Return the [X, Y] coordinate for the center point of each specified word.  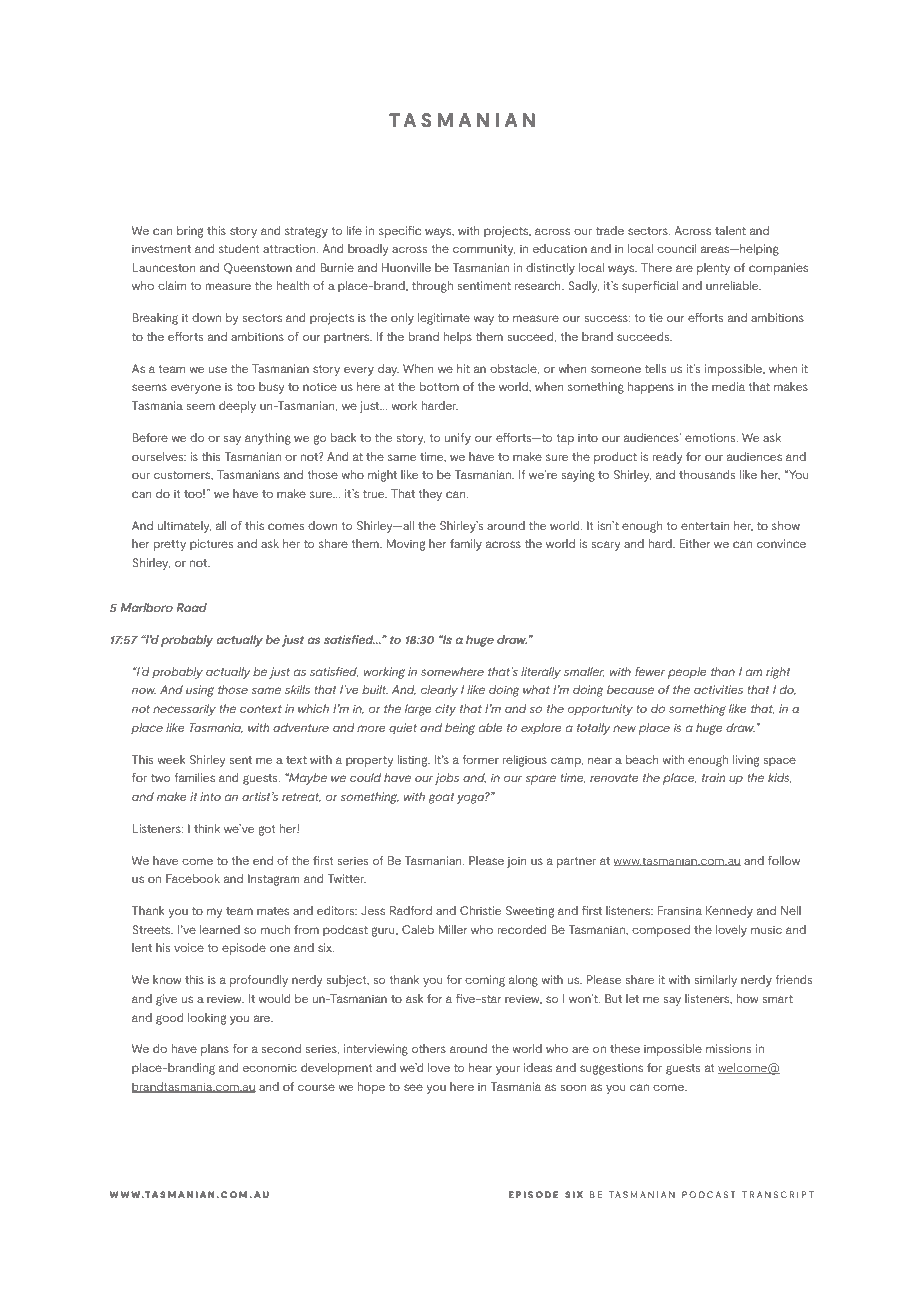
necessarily [184, 710]
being [460, 729]
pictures [211, 545]
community [484, 250]
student [239, 248]
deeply [237, 407]
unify [458, 439]
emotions [711, 437]
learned [220, 929]
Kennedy [729, 912]
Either [694, 543]
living [746, 761]
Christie [480, 910]
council [677, 248]
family [466, 545]
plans [215, 1050]
